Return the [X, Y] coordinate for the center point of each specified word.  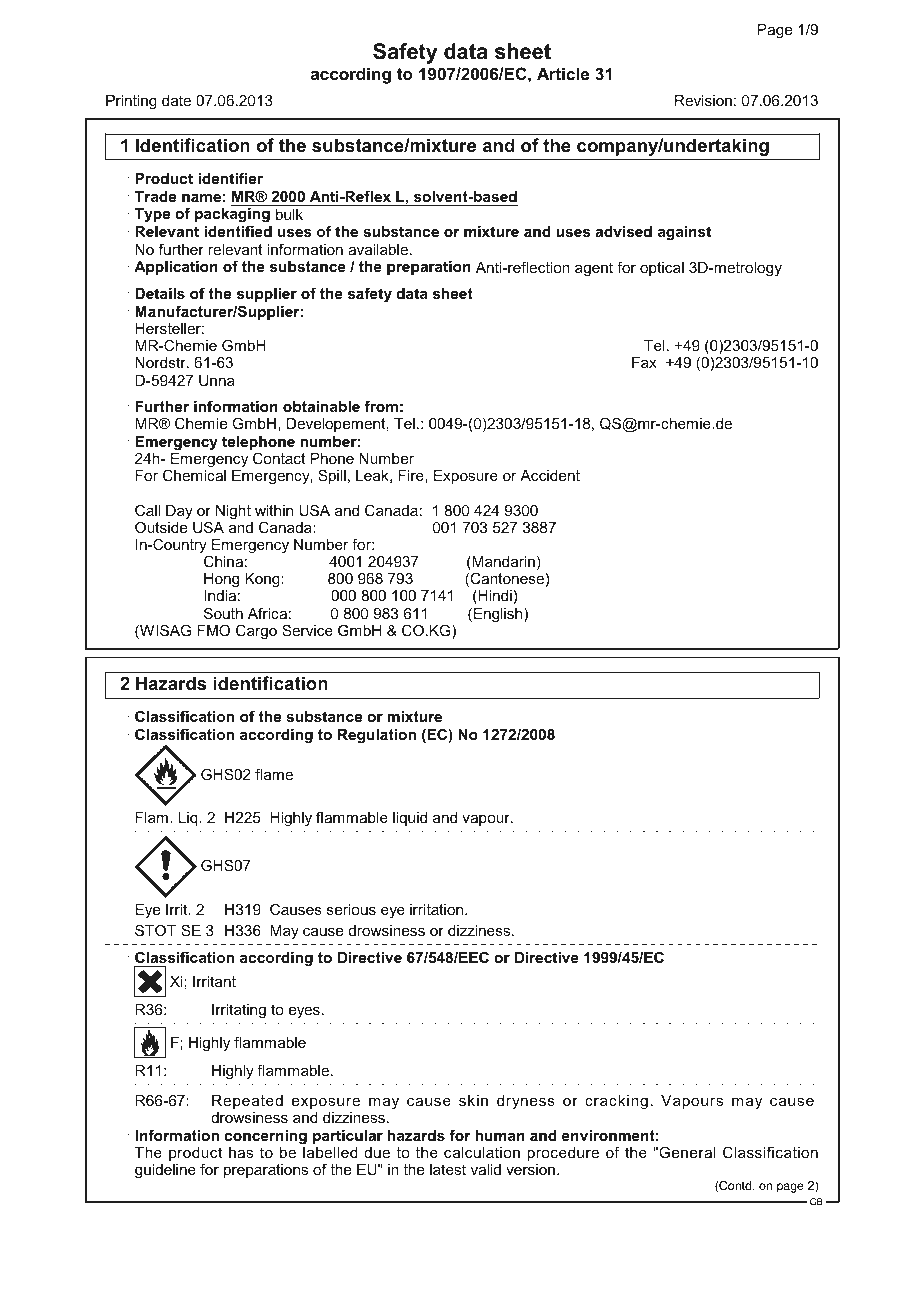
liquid [410, 819]
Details [160, 293]
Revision [703, 100]
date [176, 100]
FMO [213, 630]
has [241, 1152]
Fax [644, 362]
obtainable [321, 406]
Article [563, 73]
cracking [616, 1102]
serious [351, 909]
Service [307, 630]
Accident [550, 475]
